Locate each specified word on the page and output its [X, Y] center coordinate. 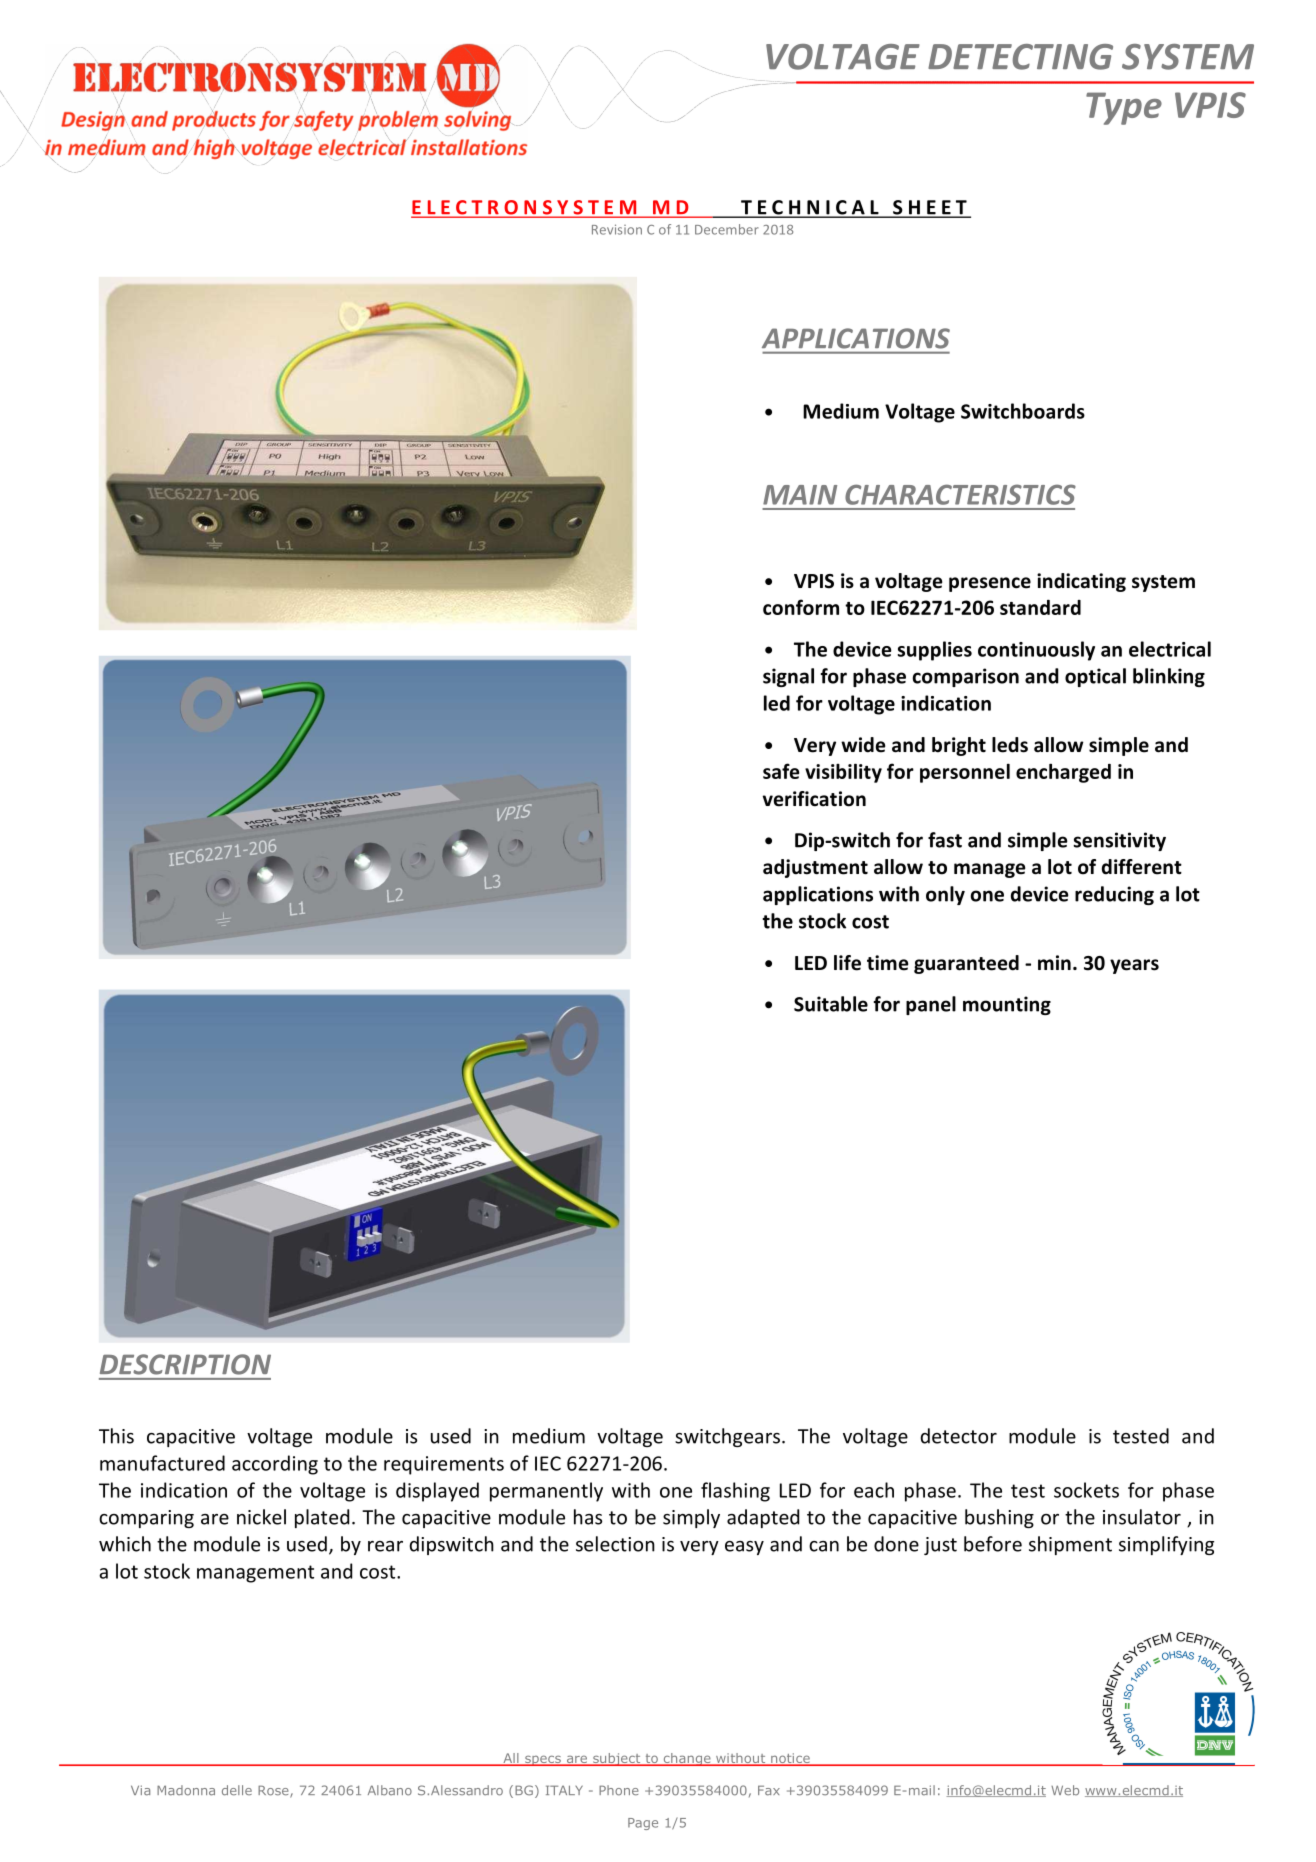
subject [617, 1759]
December [727, 229]
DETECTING [1020, 57]
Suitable [831, 1004]
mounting [1007, 1005]
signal [788, 677]
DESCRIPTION [185, 1364]
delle [237, 1790]
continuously [1036, 651]
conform [801, 607]
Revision [617, 229]
